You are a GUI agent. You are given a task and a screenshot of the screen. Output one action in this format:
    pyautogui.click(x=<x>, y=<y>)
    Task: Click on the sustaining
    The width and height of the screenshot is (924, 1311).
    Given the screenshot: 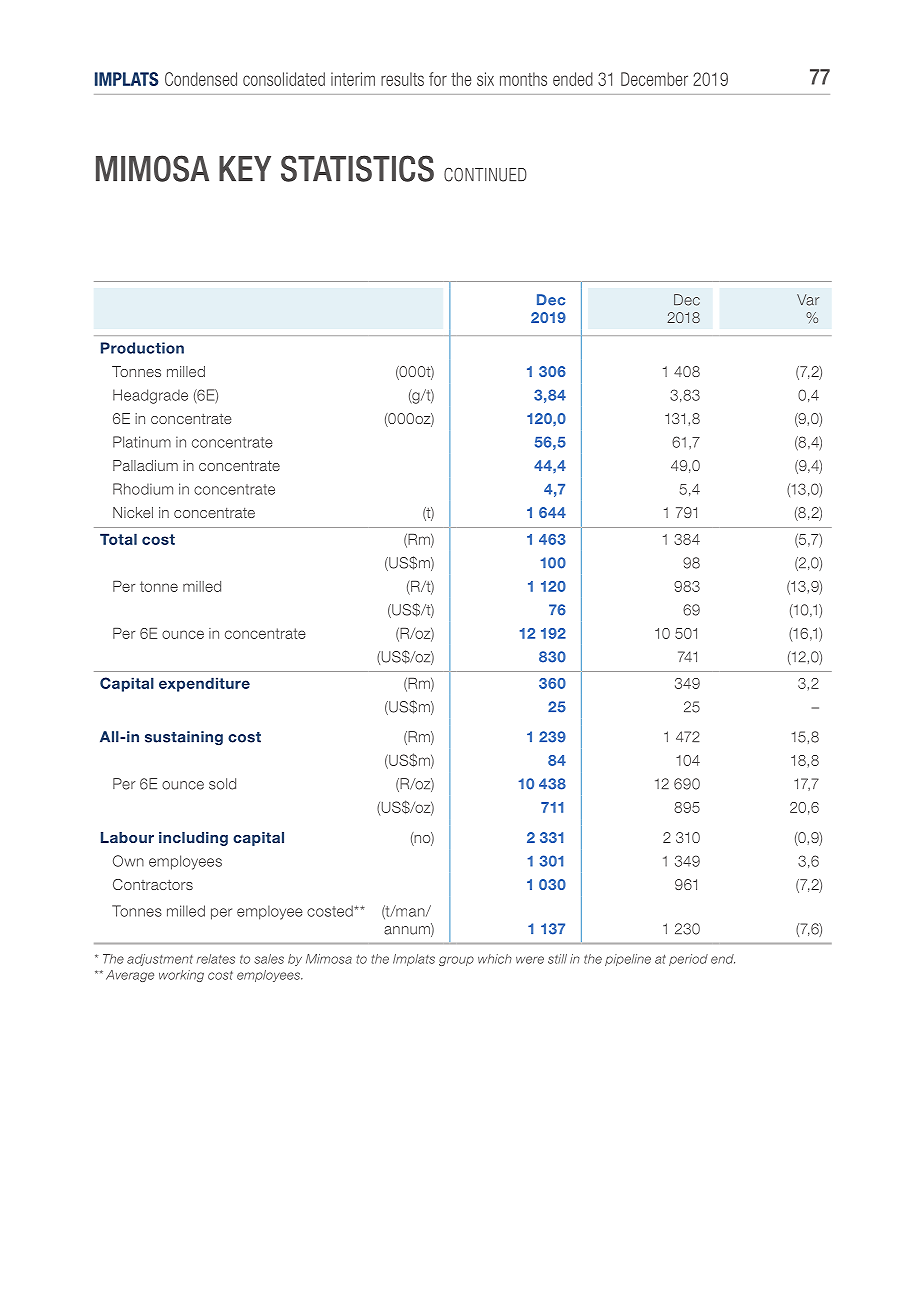 What is the action you would take?
    pyautogui.click(x=184, y=738)
